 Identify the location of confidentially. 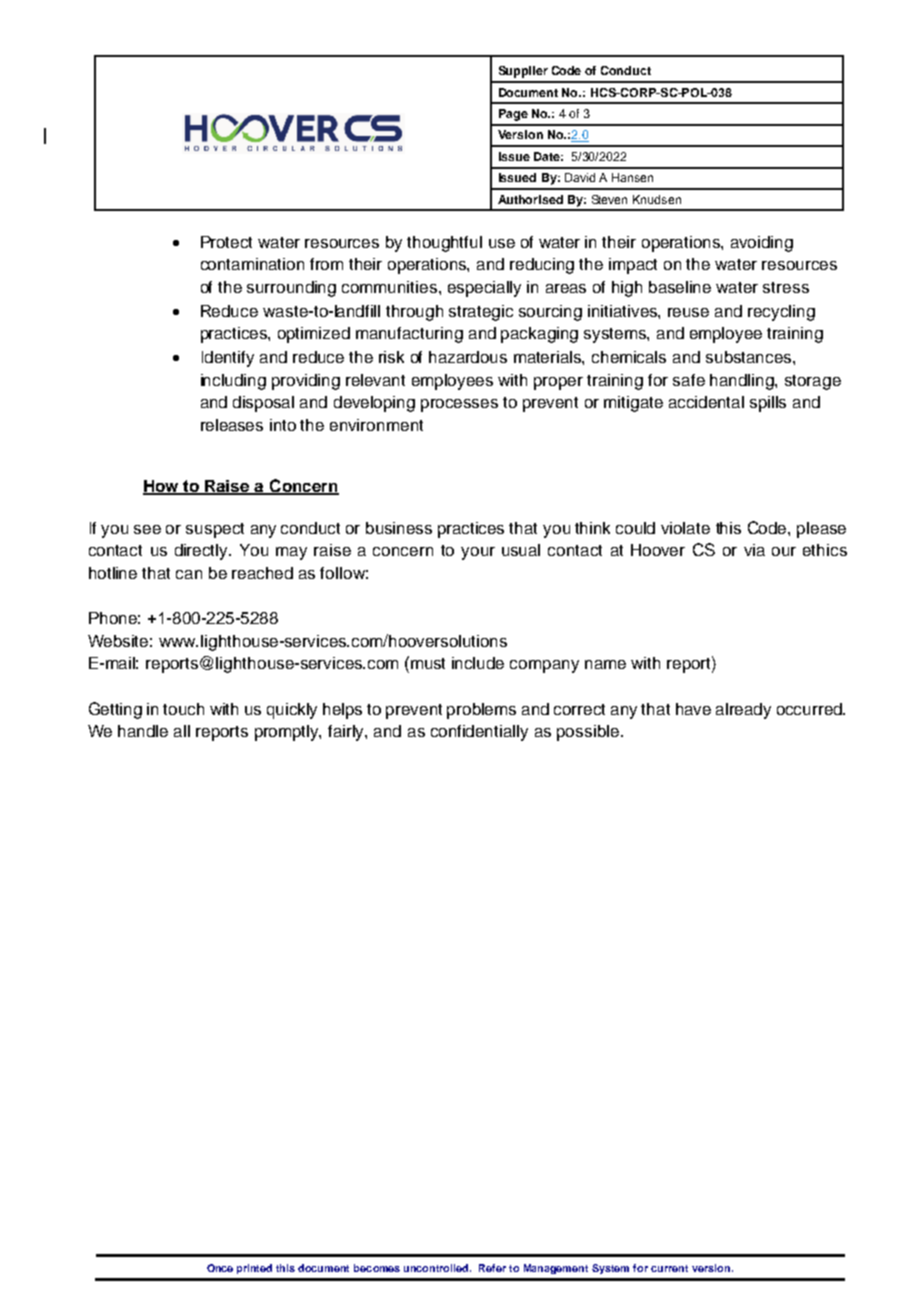
(479, 733).
